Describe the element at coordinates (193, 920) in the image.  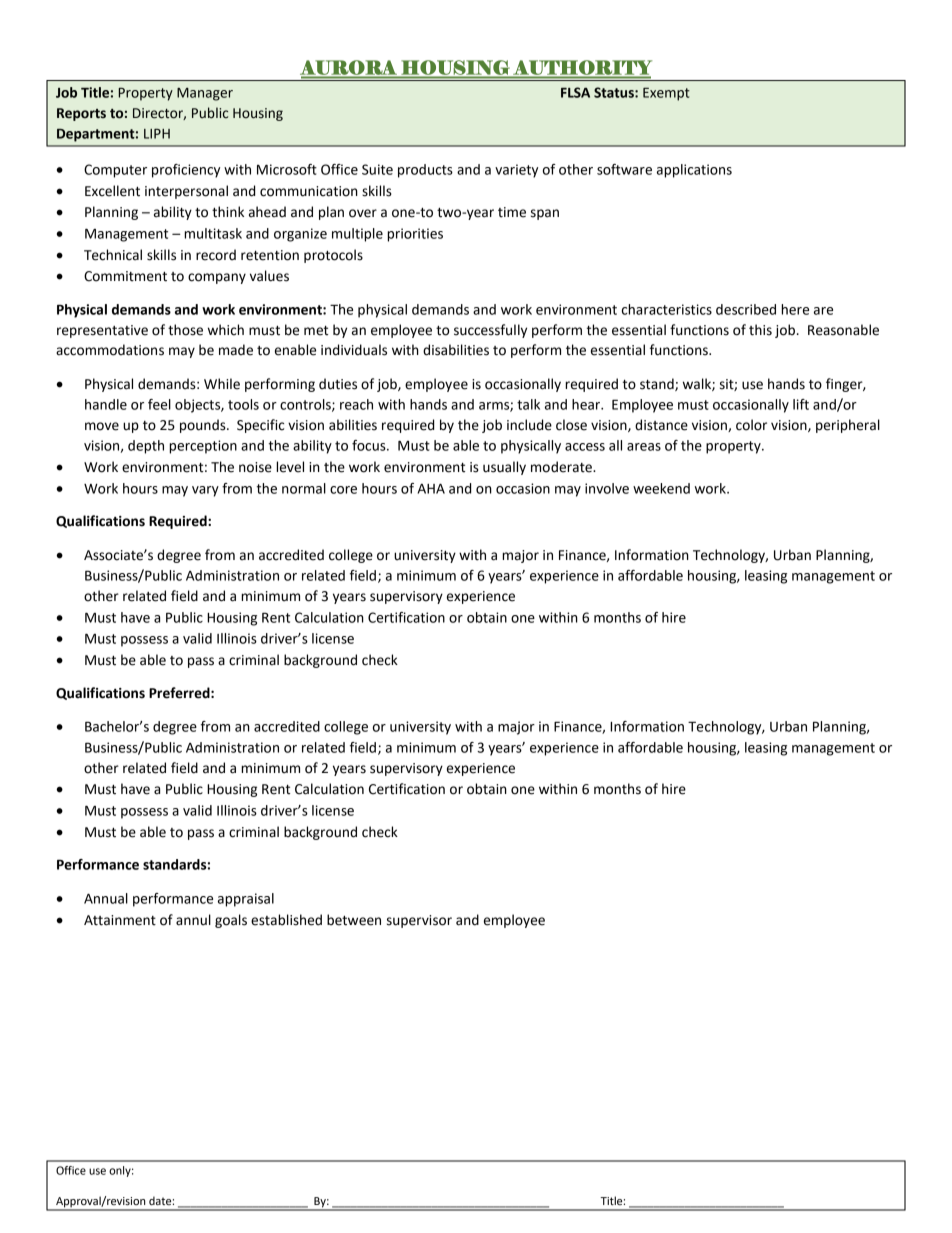
I see `annul` at that location.
